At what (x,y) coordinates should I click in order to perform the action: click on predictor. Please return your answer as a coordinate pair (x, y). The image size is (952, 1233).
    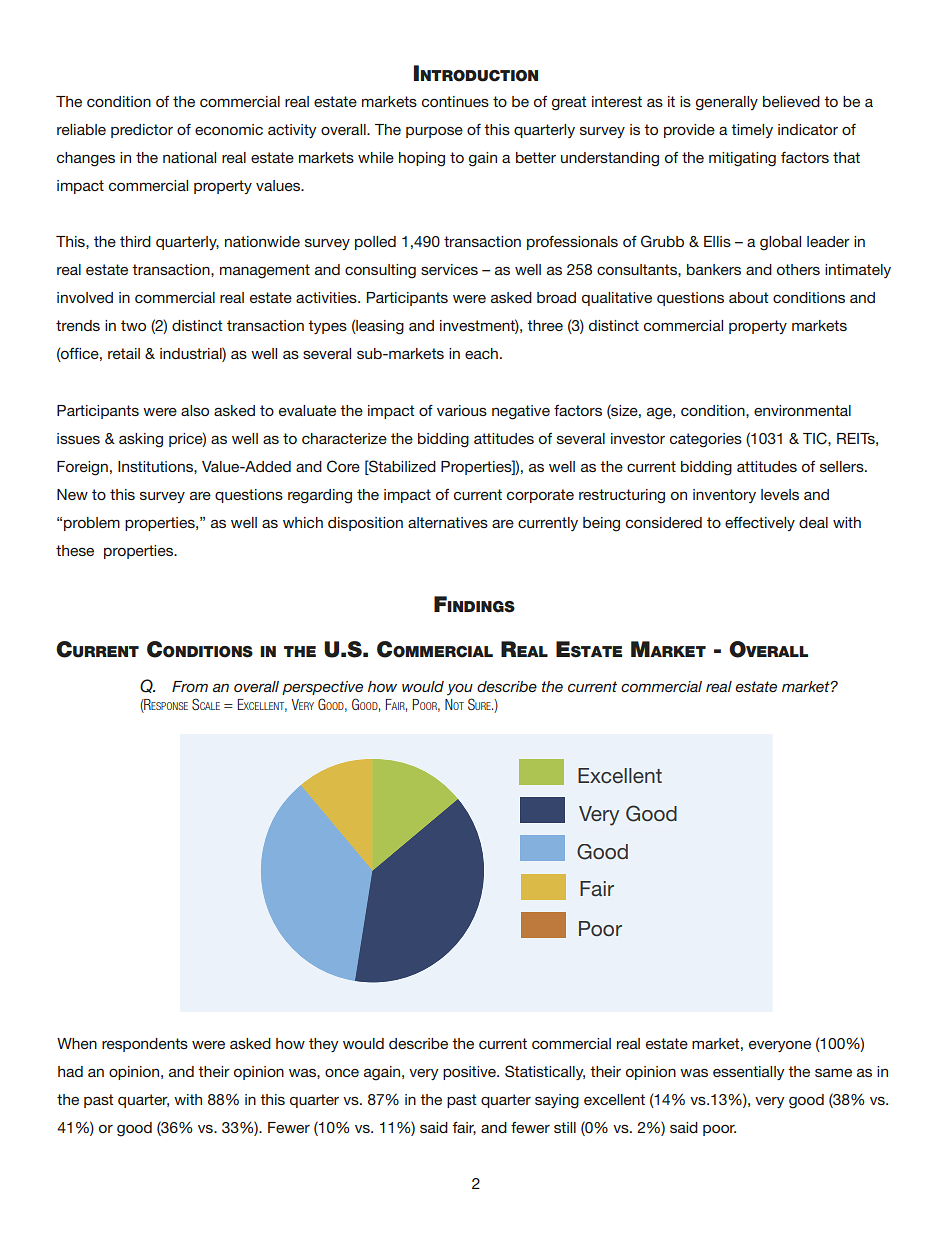
    Looking at the image, I should click on (142, 131).
